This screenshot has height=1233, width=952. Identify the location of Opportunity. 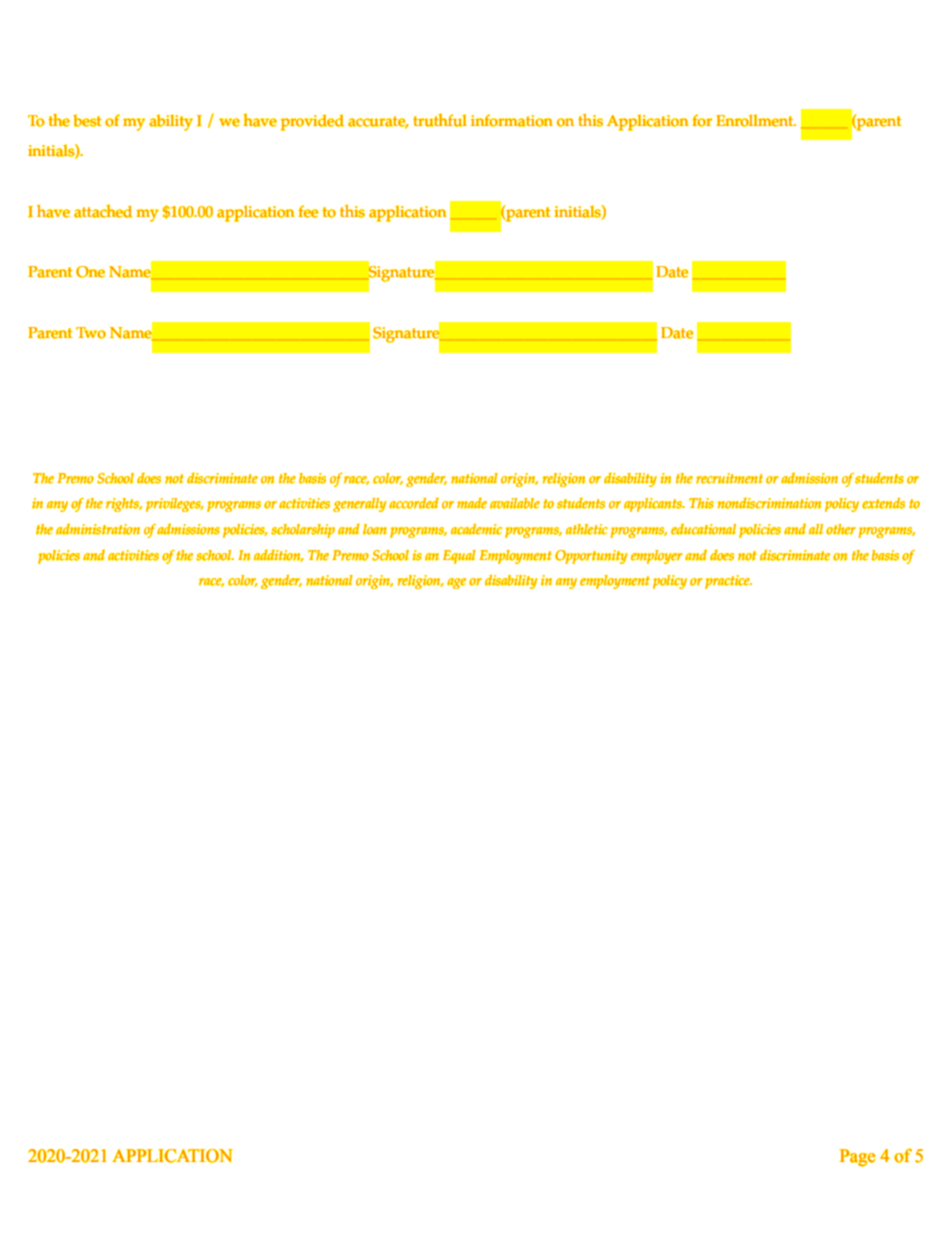
(591, 557).
